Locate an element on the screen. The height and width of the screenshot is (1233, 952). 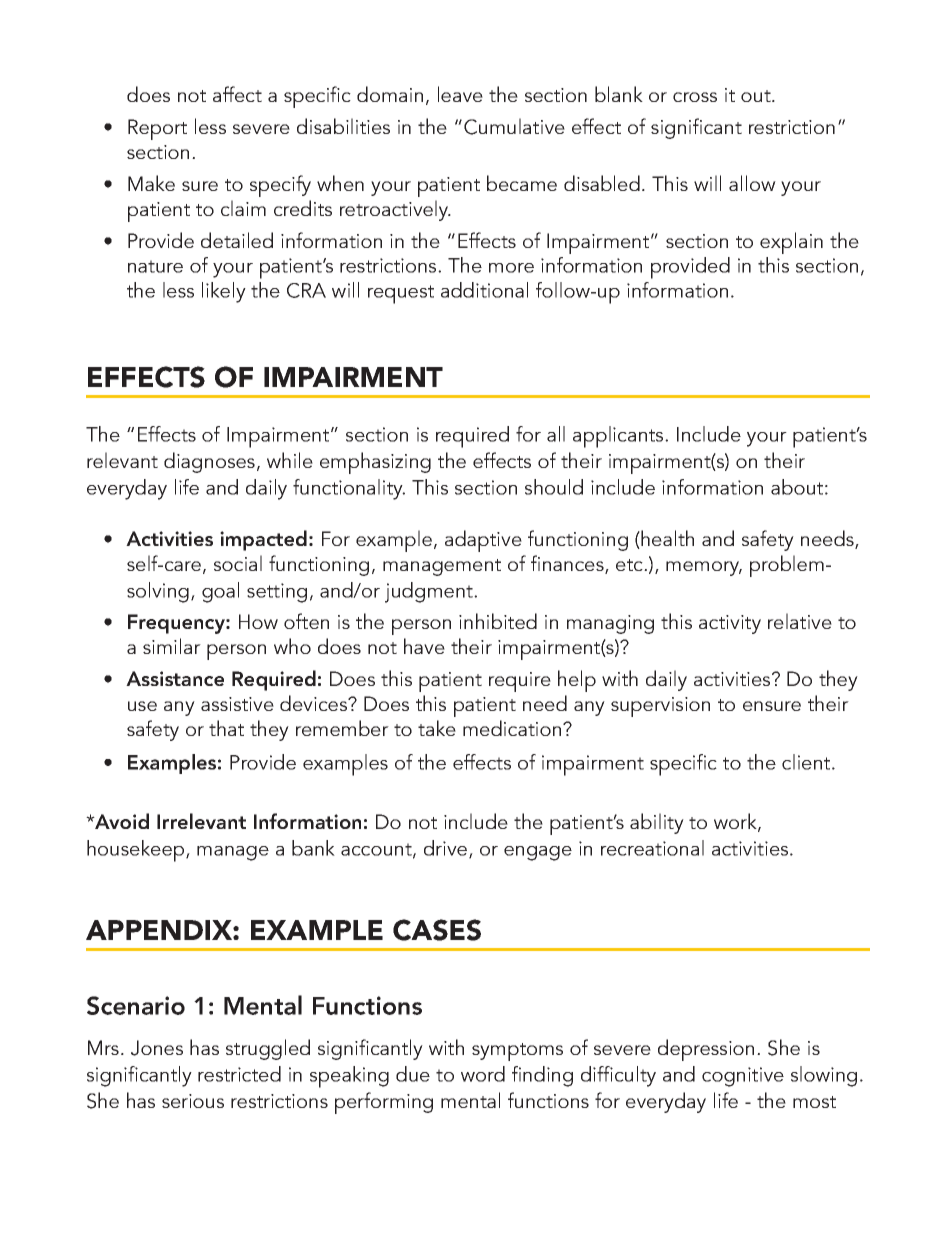
cross is located at coordinates (695, 97).
